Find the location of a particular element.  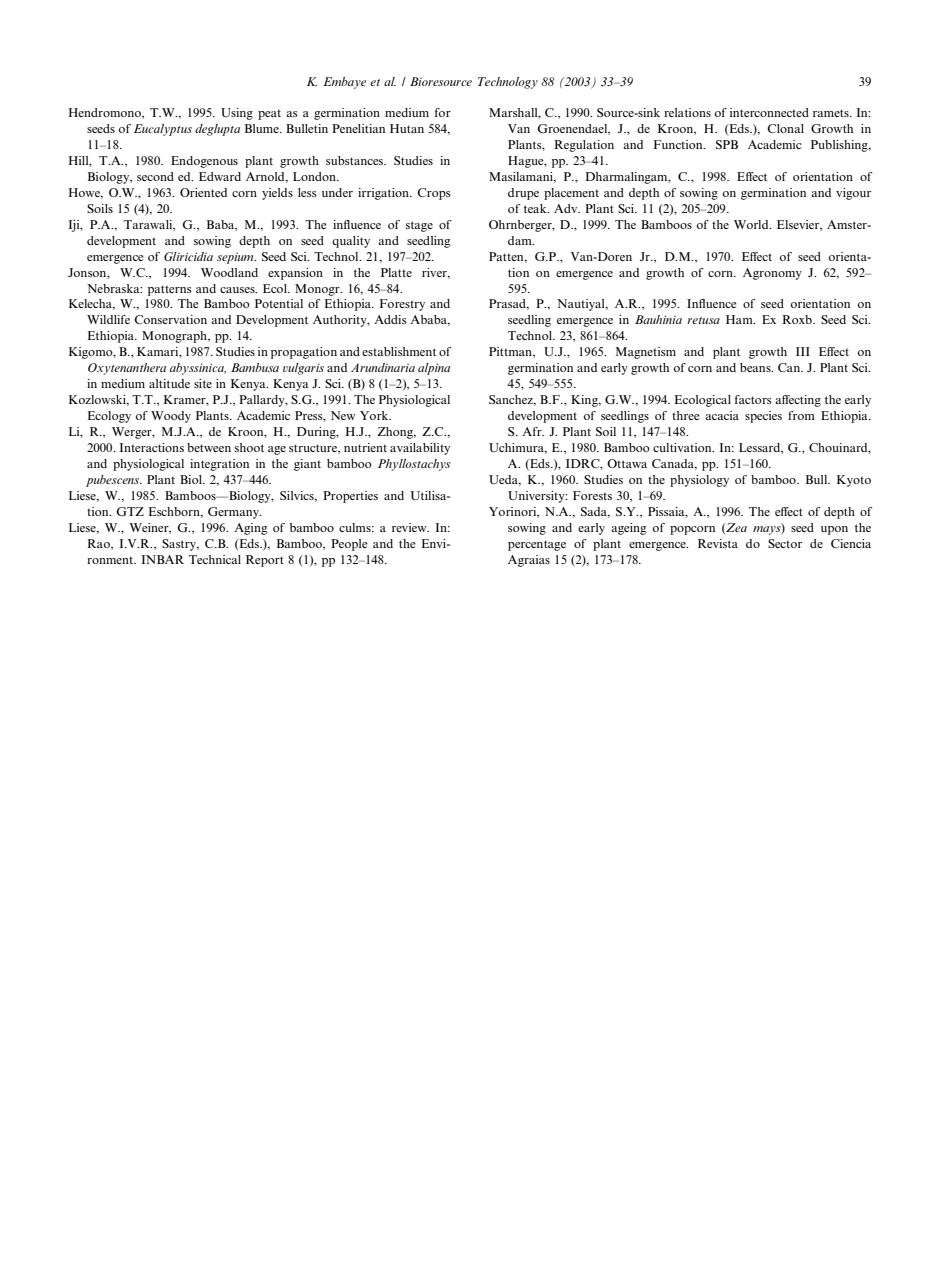

Clonal is located at coordinates (785, 128).
